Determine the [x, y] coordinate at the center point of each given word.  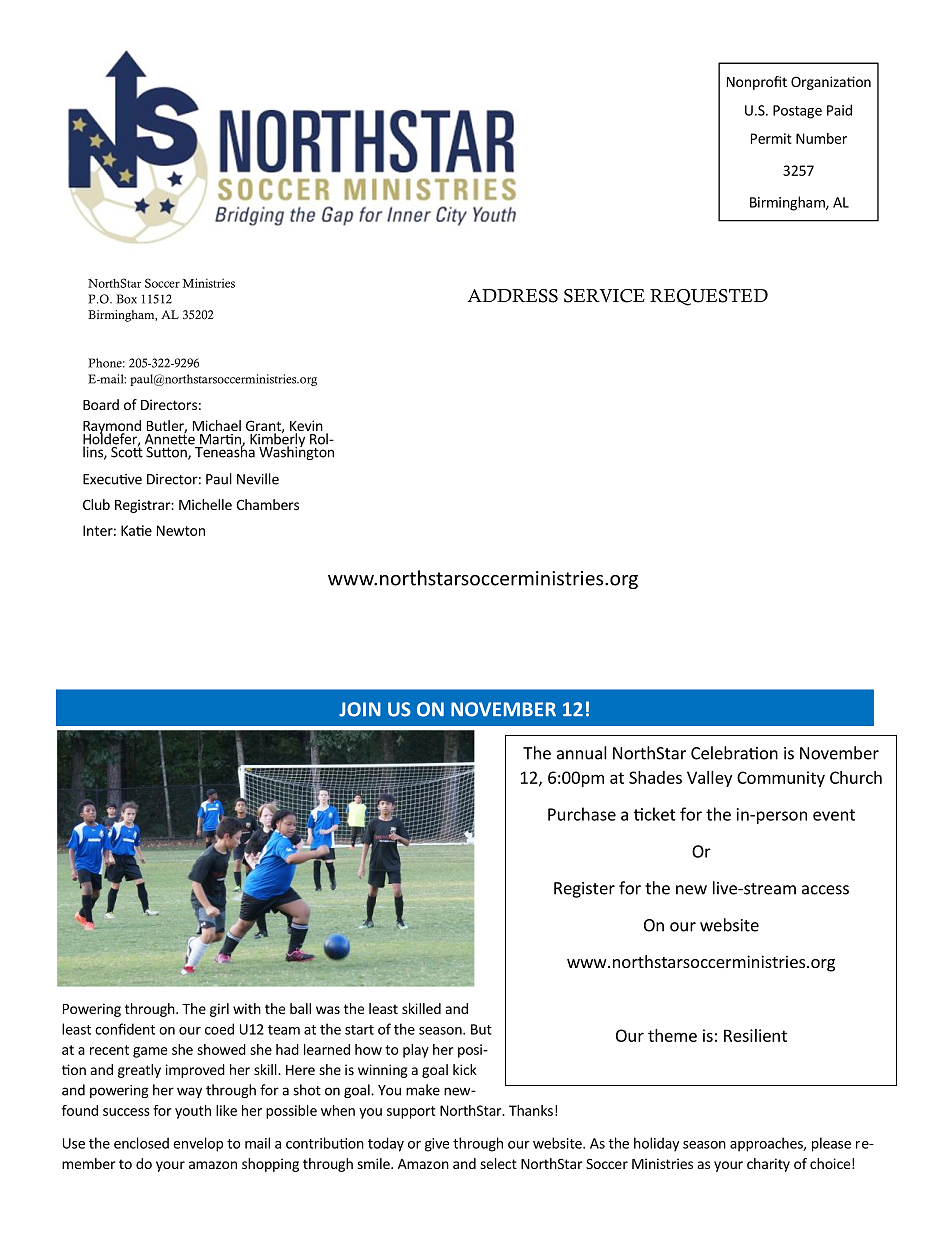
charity [768, 1165]
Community [781, 779]
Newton [181, 530]
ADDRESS [512, 296]
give [437, 1145]
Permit [771, 138]
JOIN [360, 709]
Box [126, 299]
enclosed [141, 1143]
